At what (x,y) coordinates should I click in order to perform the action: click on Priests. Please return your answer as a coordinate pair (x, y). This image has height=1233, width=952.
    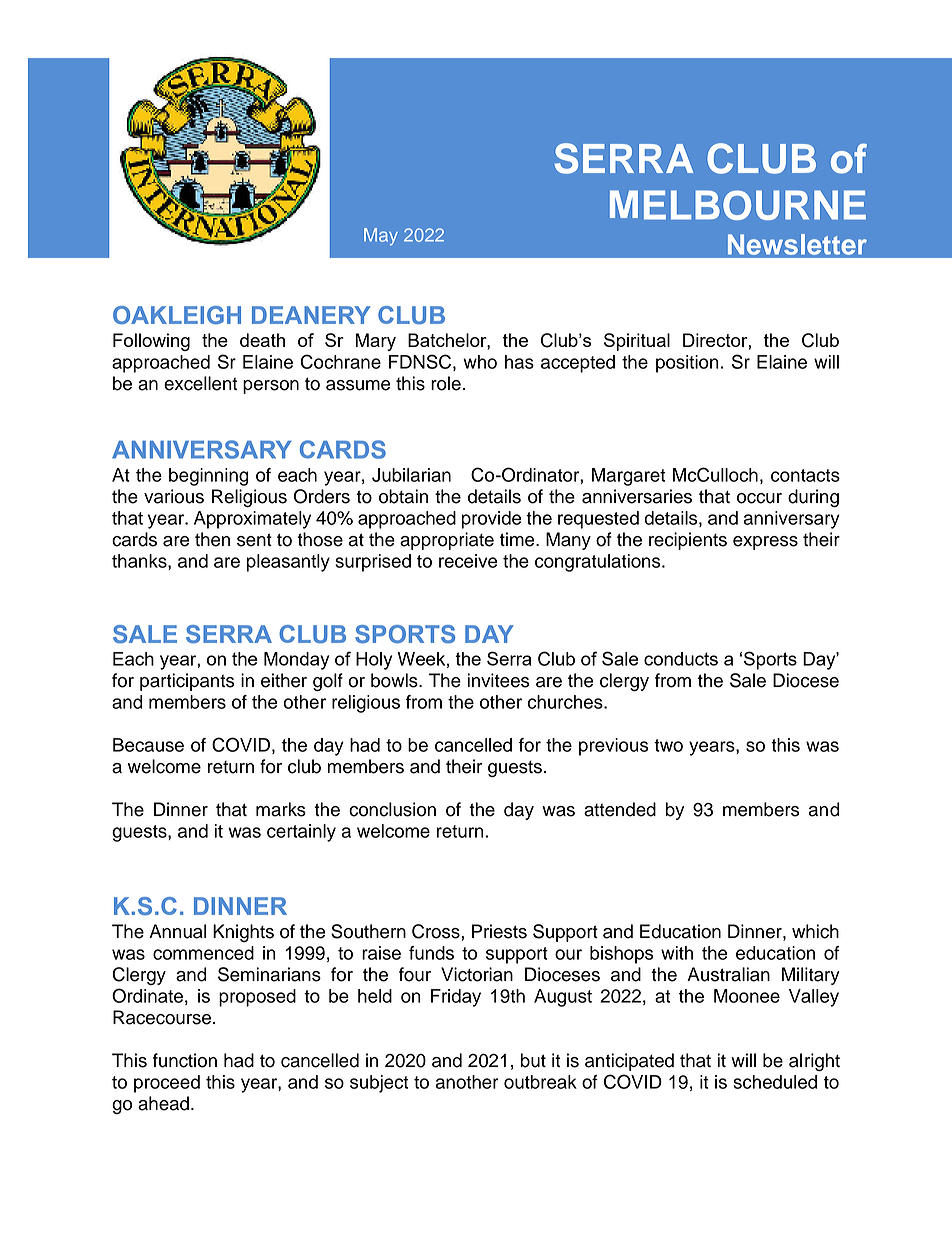
    Looking at the image, I should click on (499, 931).
